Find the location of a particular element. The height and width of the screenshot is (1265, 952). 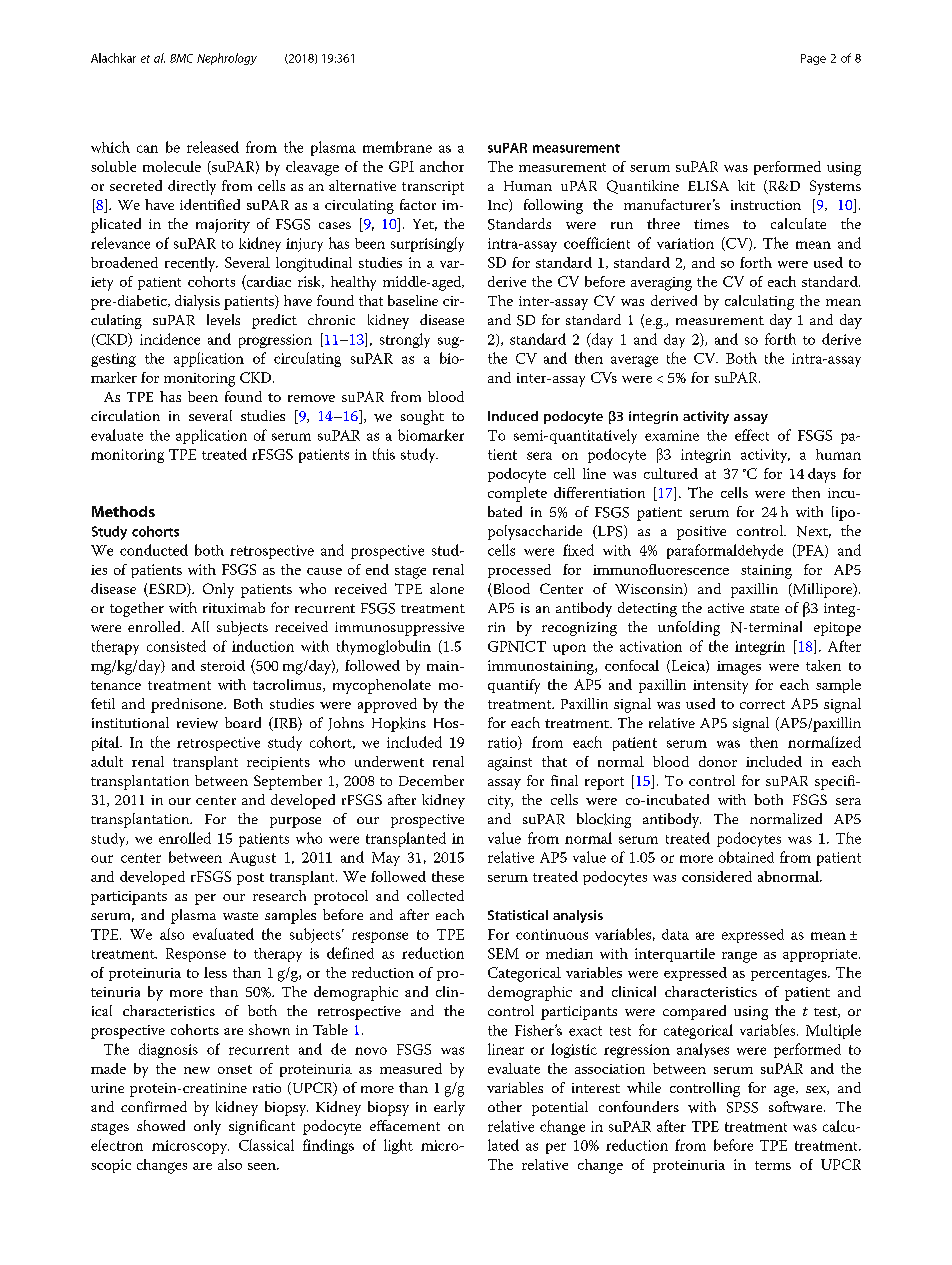

Page is located at coordinates (813, 59).
